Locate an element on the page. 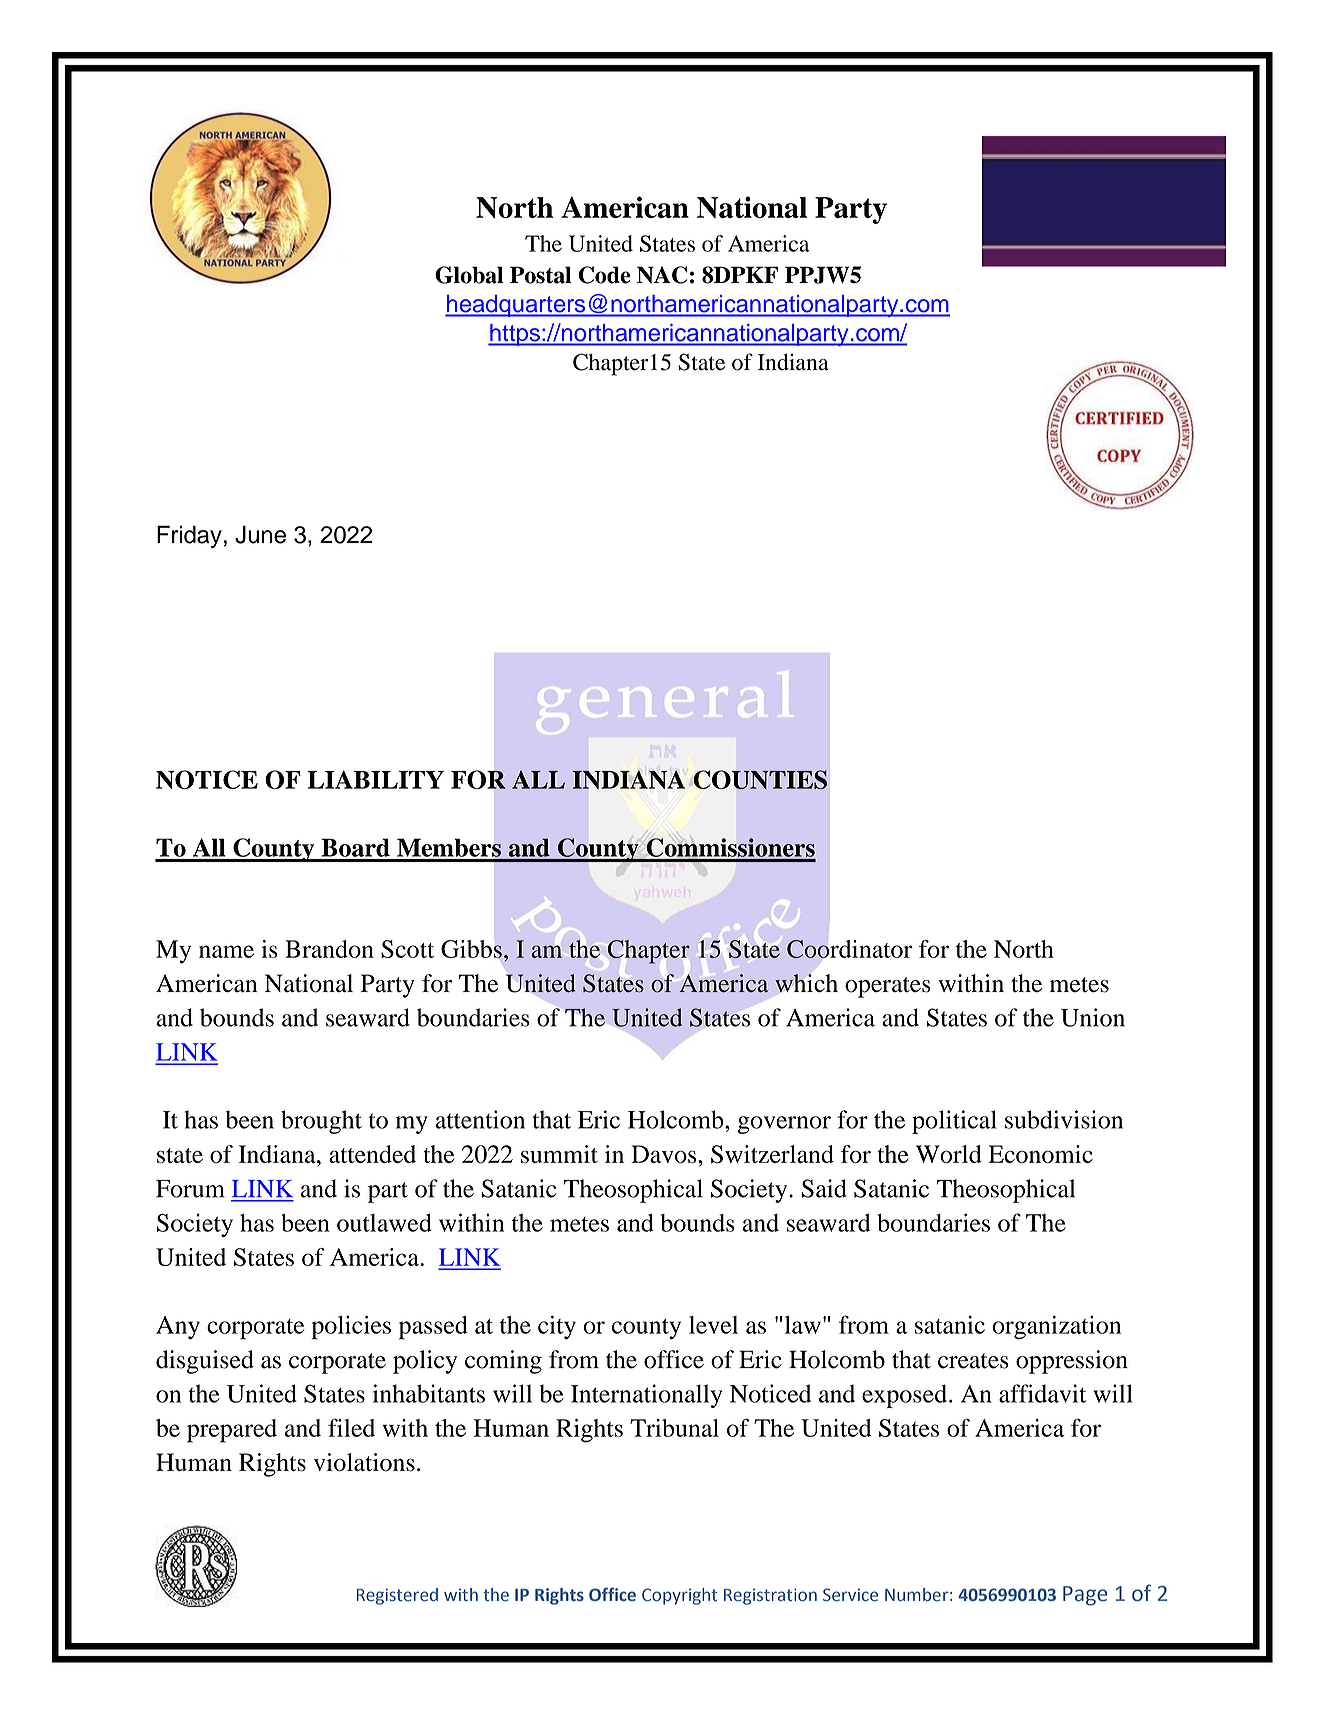 The image size is (1324, 1714). Code is located at coordinates (604, 275).
